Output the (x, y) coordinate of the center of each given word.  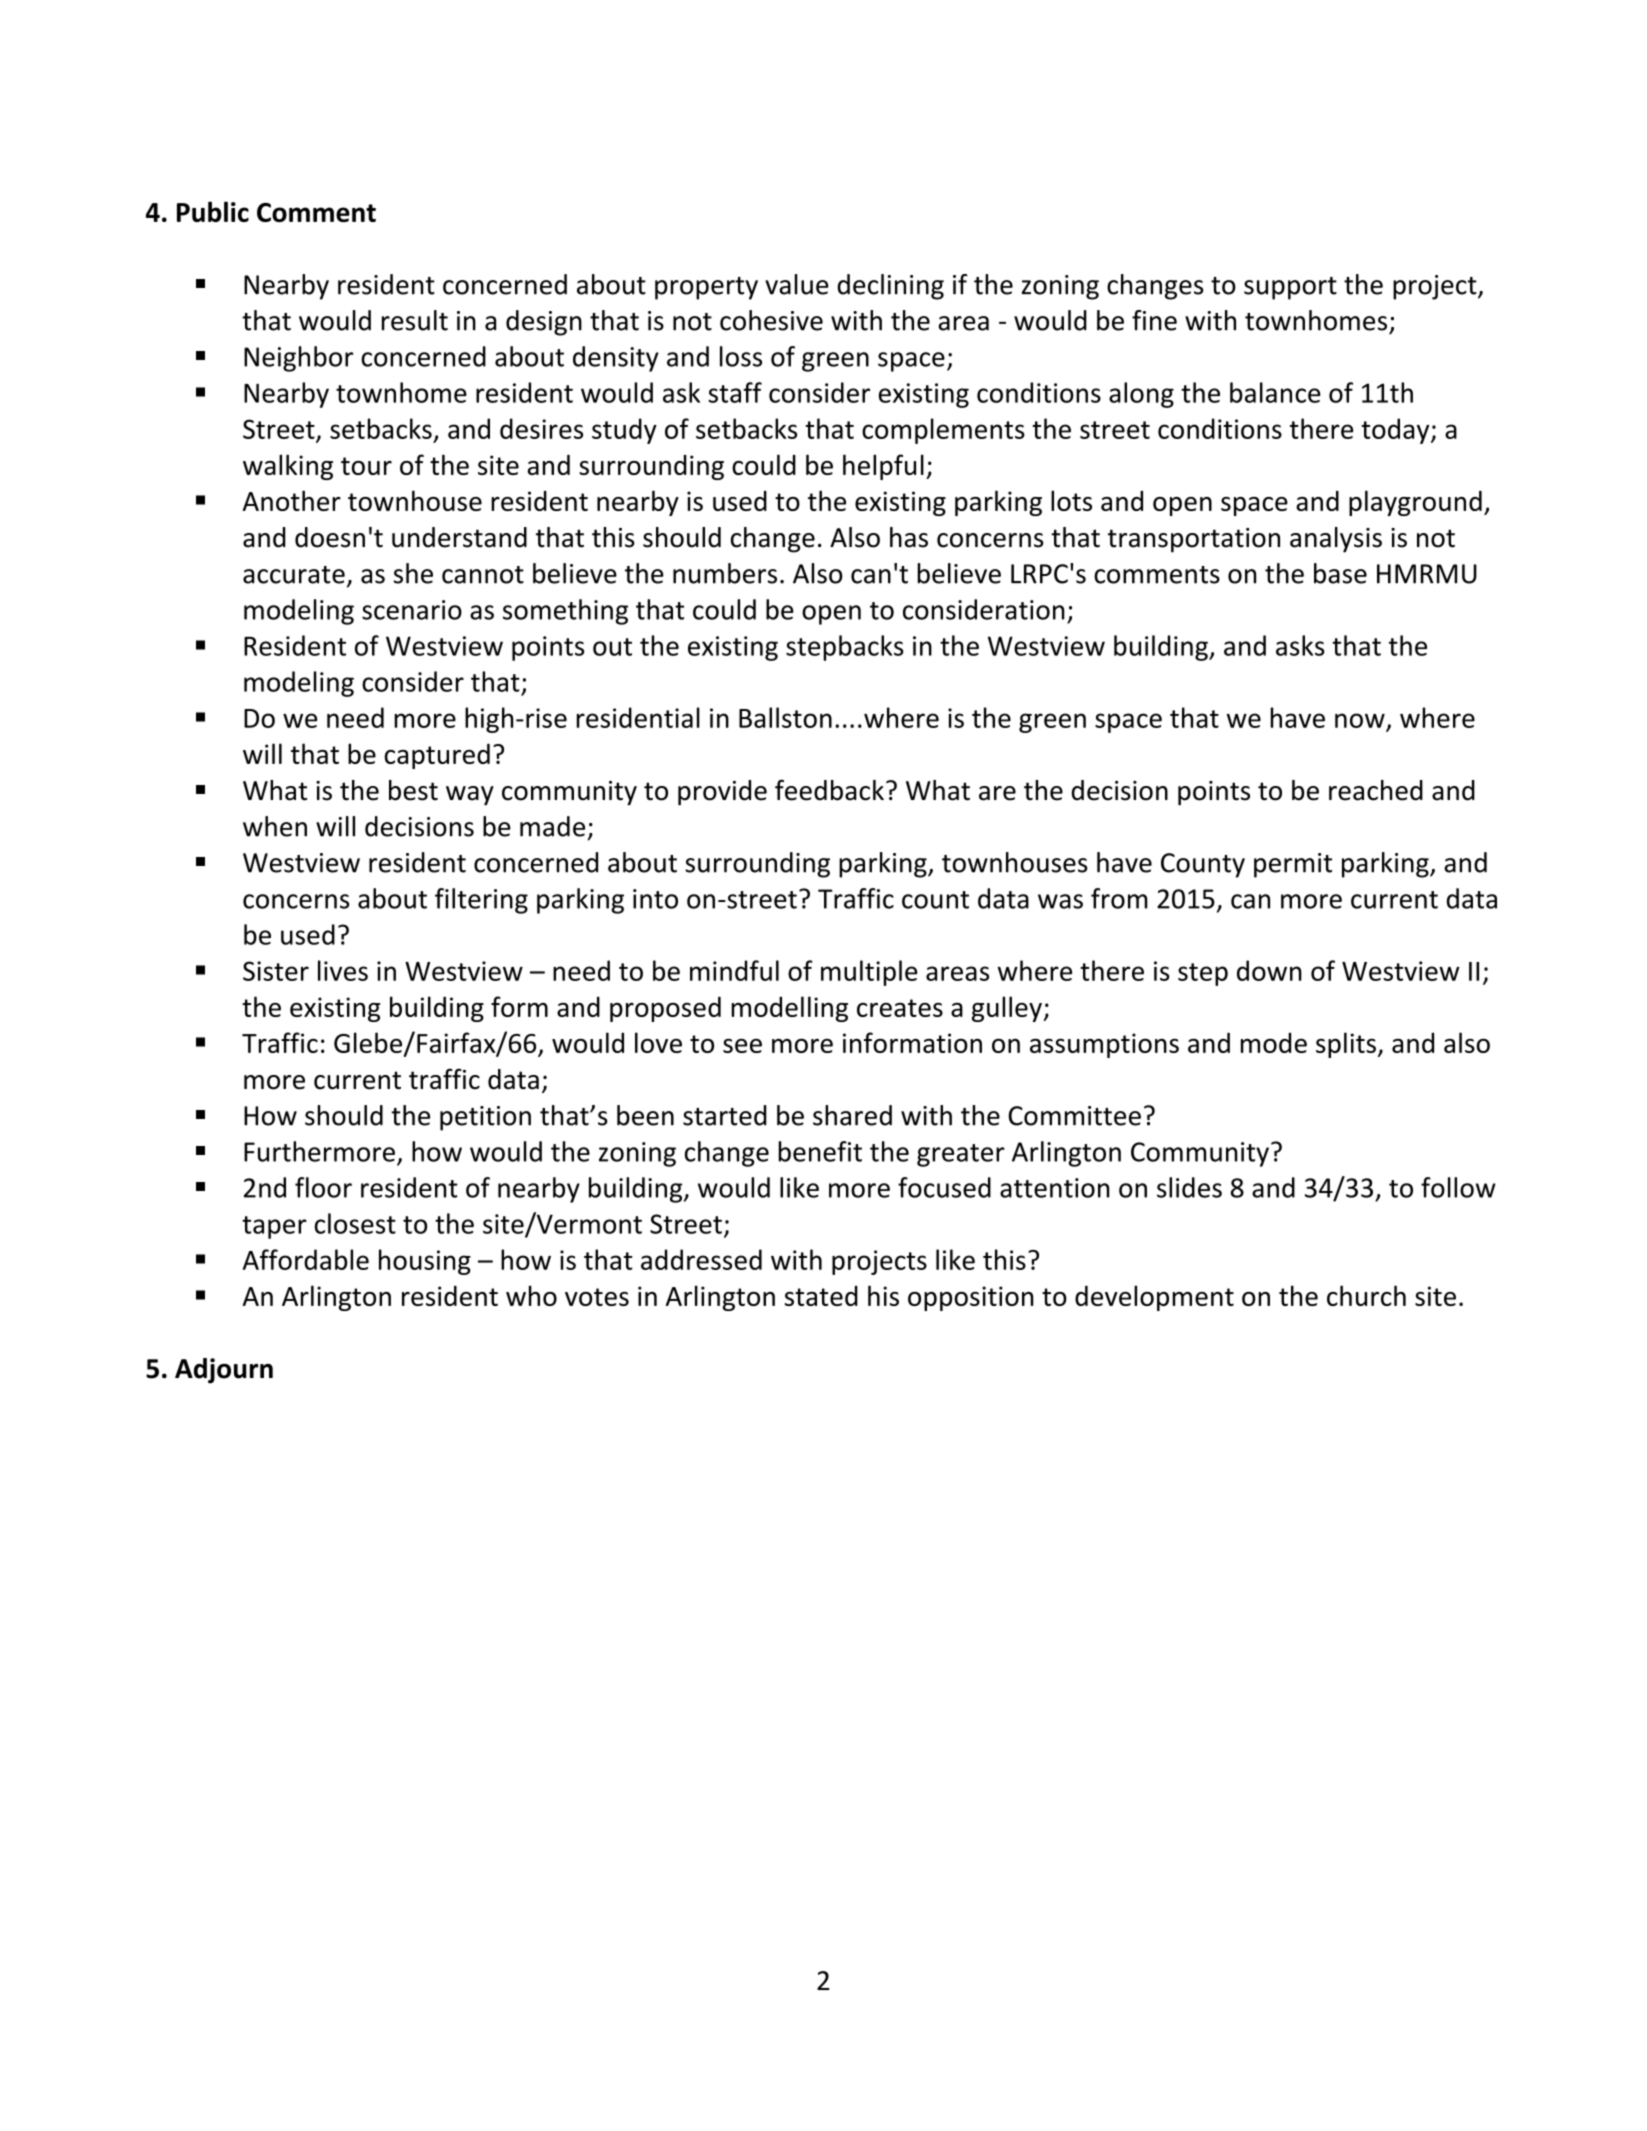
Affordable (306, 1259)
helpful (883, 467)
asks (1300, 645)
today (1396, 431)
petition (485, 1118)
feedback (829, 790)
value (797, 284)
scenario (412, 610)
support (1290, 288)
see (742, 1046)
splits (1346, 1045)
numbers (725, 573)
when (275, 826)
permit (1293, 865)
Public (213, 211)
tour (366, 466)
